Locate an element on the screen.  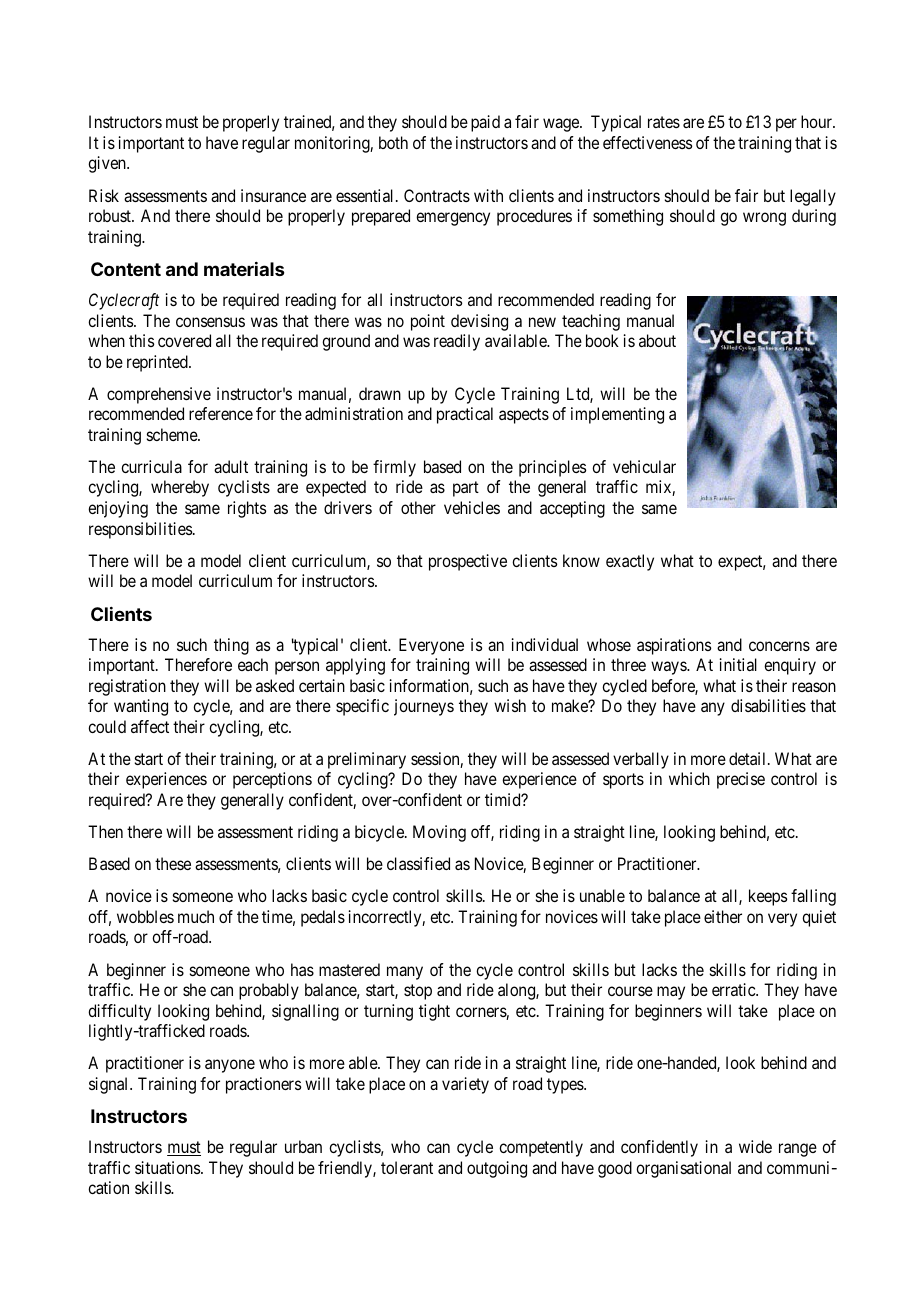
wide is located at coordinates (755, 1146).
